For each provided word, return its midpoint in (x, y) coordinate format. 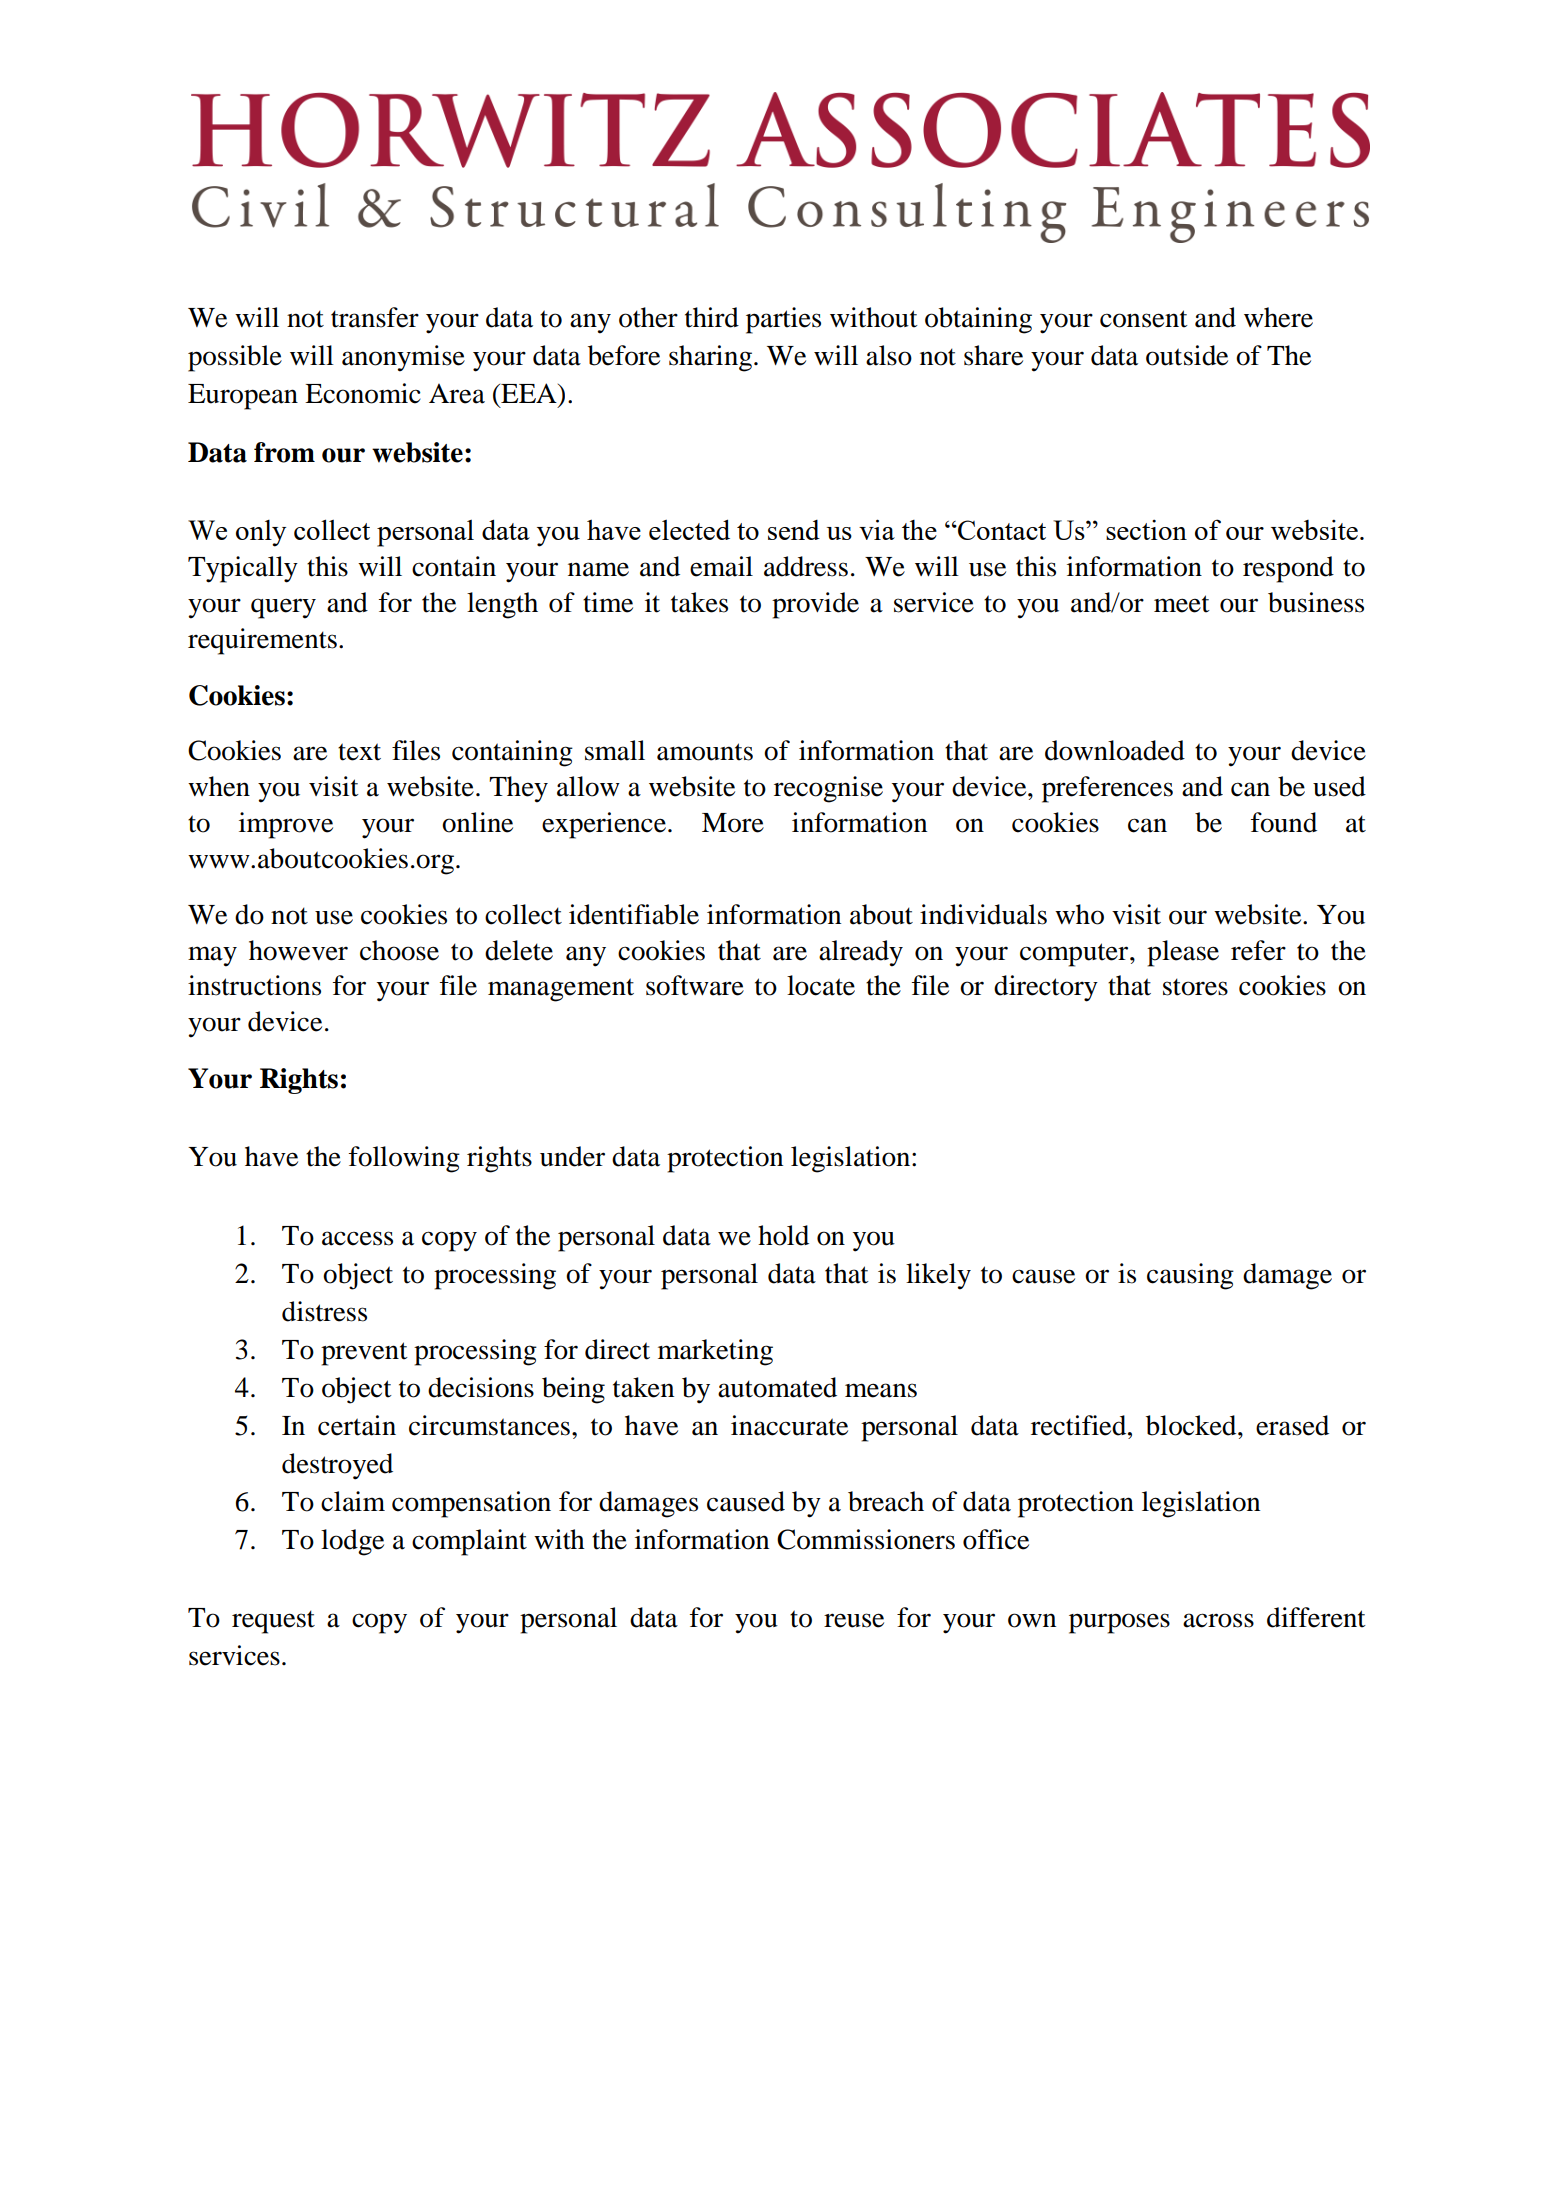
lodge (352, 1542)
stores (1195, 987)
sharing (712, 358)
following (404, 1159)
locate (821, 985)
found (1284, 822)
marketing (715, 1352)
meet (1182, 604)
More (733, 823)
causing (1190, 1276)
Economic (363, 393)
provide (815, 605)
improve (286, 825)
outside (1187, 355)
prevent (364, 1354)
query (283, 608)
